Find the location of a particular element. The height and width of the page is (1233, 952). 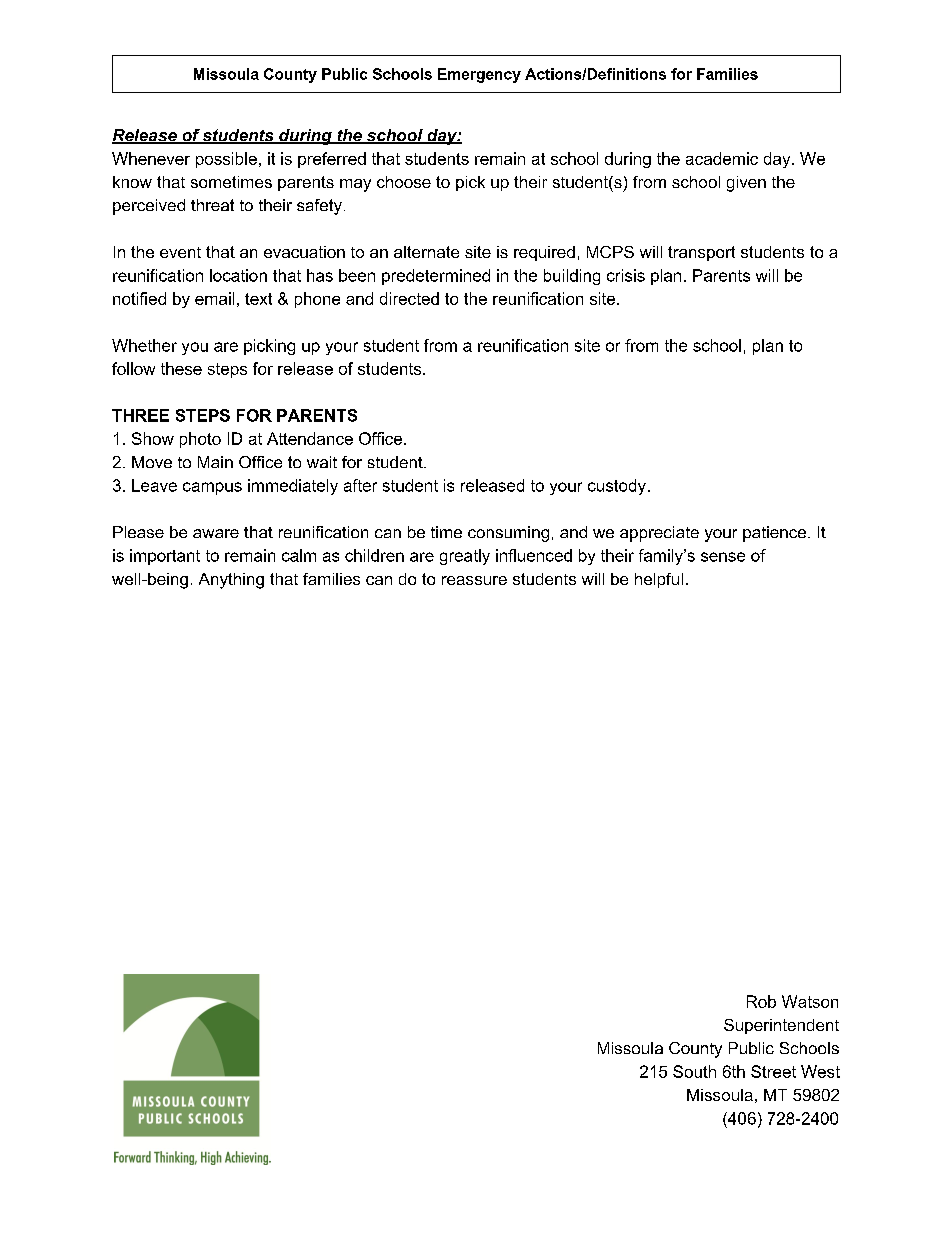

helpful is located at coordinates (659, 580).
